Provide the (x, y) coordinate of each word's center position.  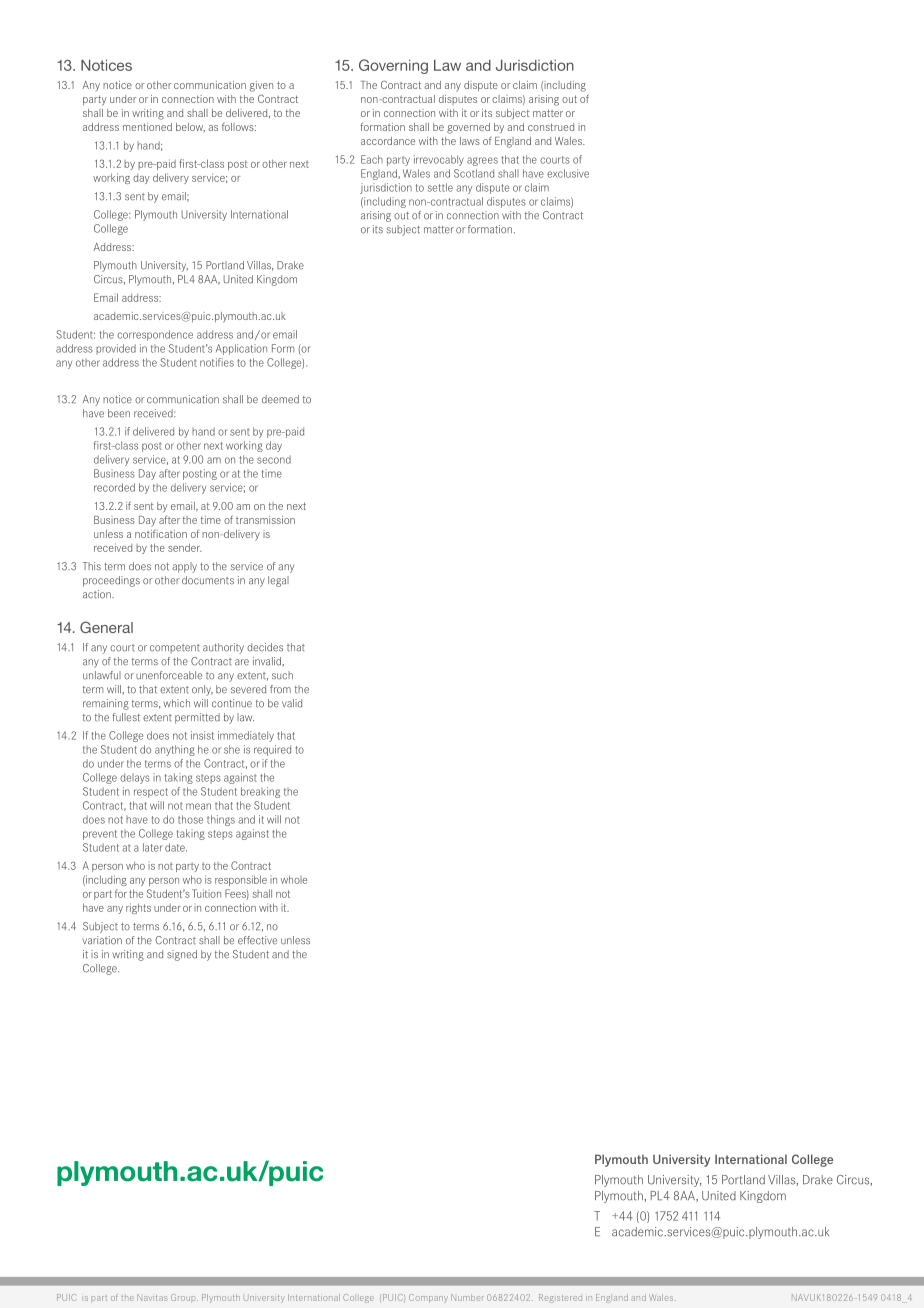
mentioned (147, 127)
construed (551, 127)
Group (184, 1297)
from (280, 689)
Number (467, 1297)
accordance (388, 141)
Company (428, 1298)
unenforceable (169, 675)
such (282, 675)
